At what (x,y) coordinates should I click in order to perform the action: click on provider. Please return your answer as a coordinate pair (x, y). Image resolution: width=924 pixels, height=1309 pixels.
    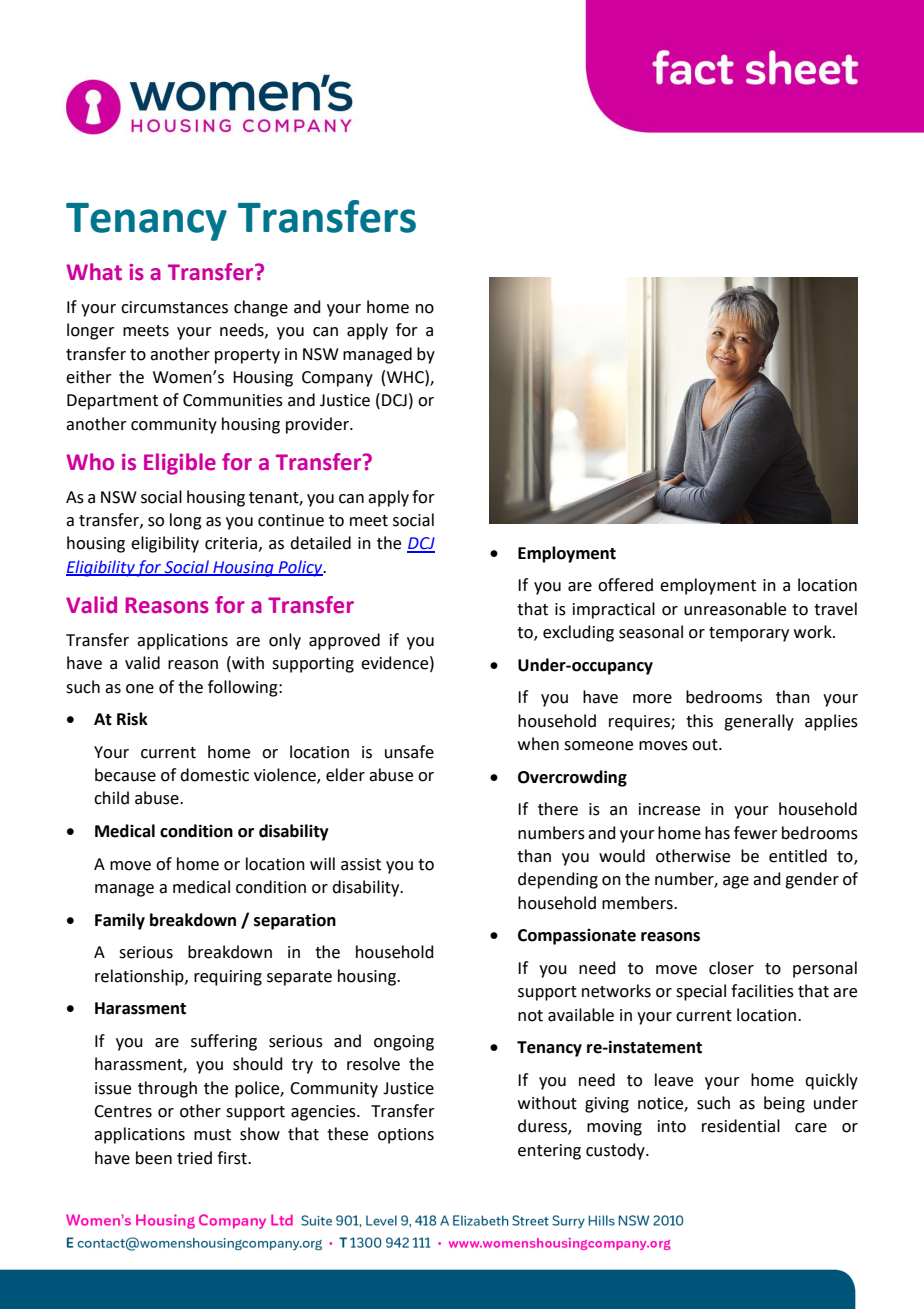
    Looking at the image, I should click on (318, 425).
